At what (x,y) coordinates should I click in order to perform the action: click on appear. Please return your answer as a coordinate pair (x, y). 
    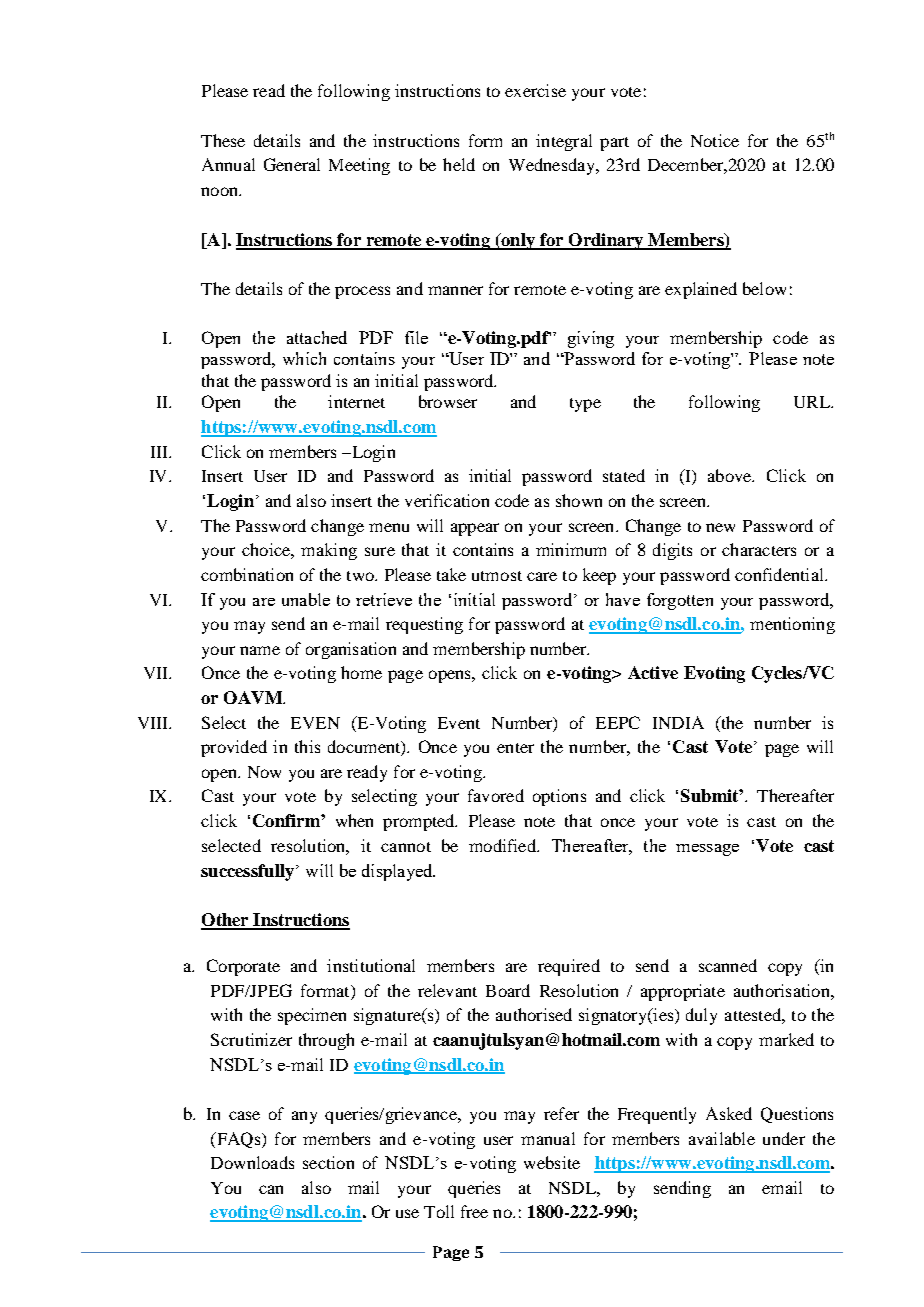
    Looking at the image, I should click on (475, 529).
